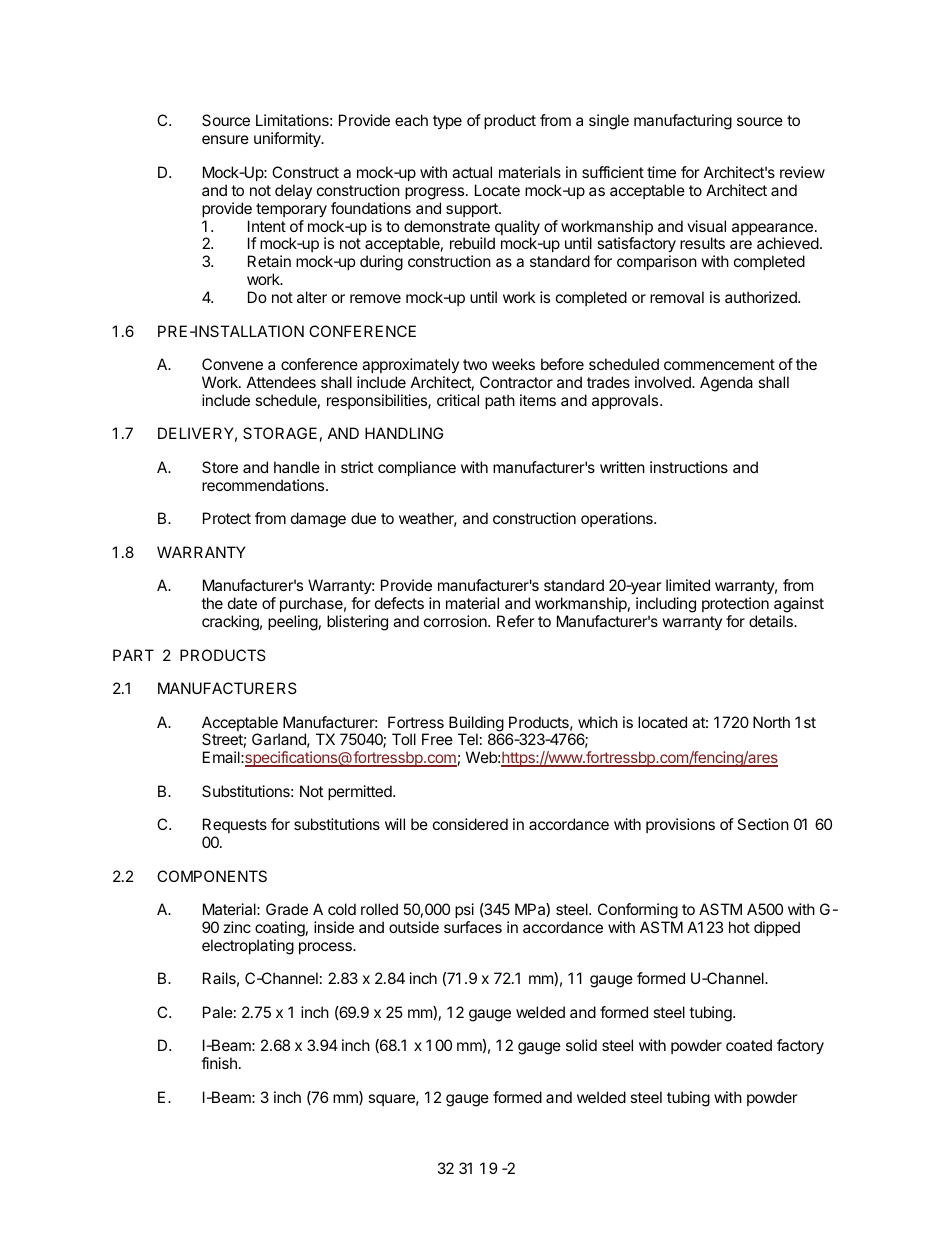  I want to click on solid, so click(581, 1045).
